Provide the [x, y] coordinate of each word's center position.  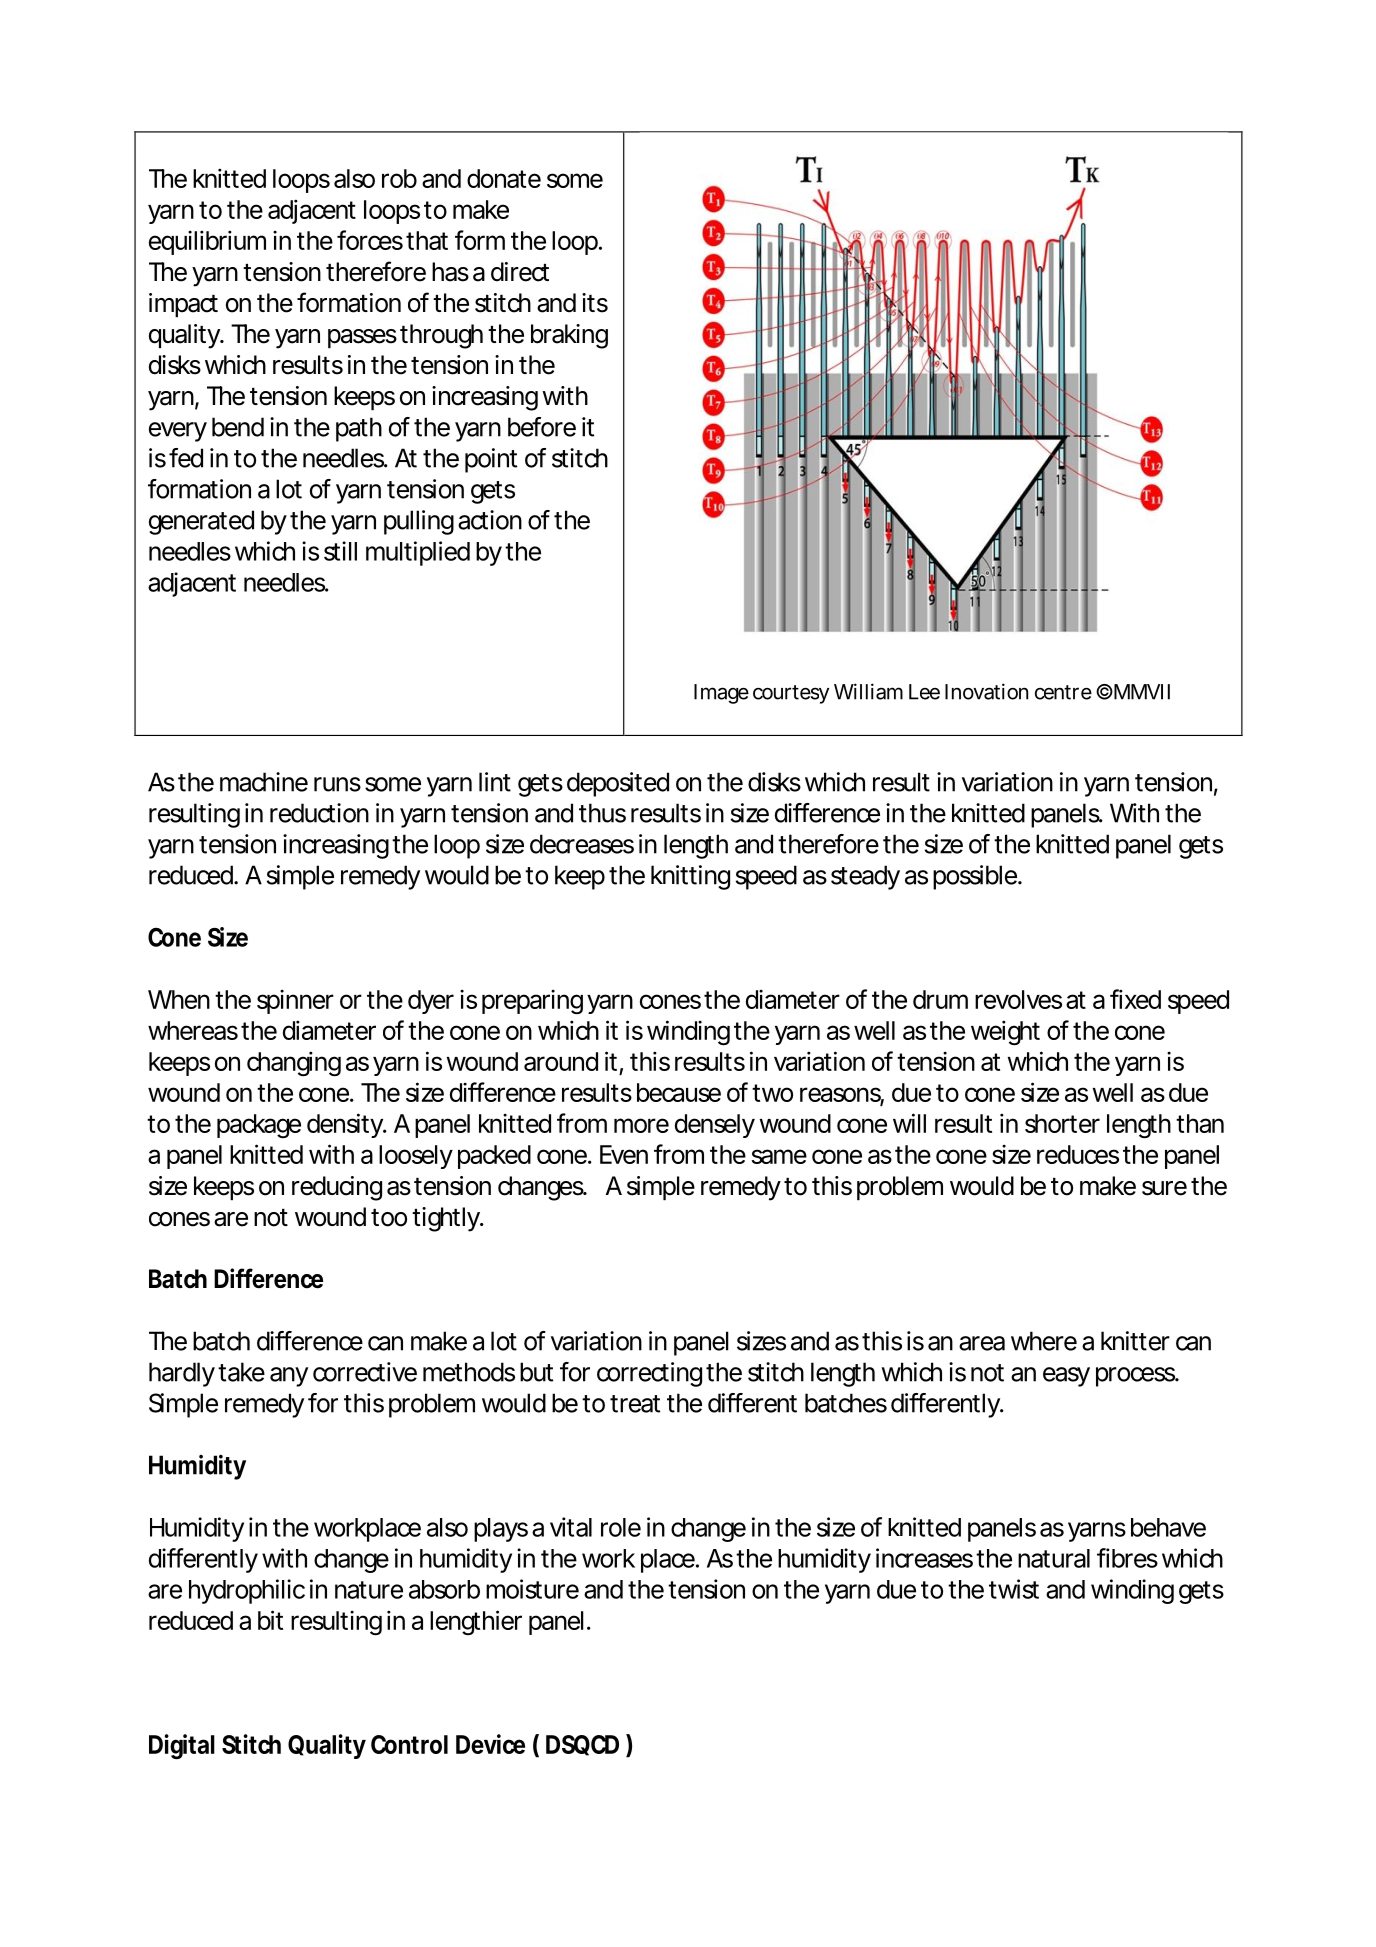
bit [270, 1620]
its [595, 303]
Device [490, 1744]
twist [1014, 1589]
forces [370, 240]
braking [569, 336]
